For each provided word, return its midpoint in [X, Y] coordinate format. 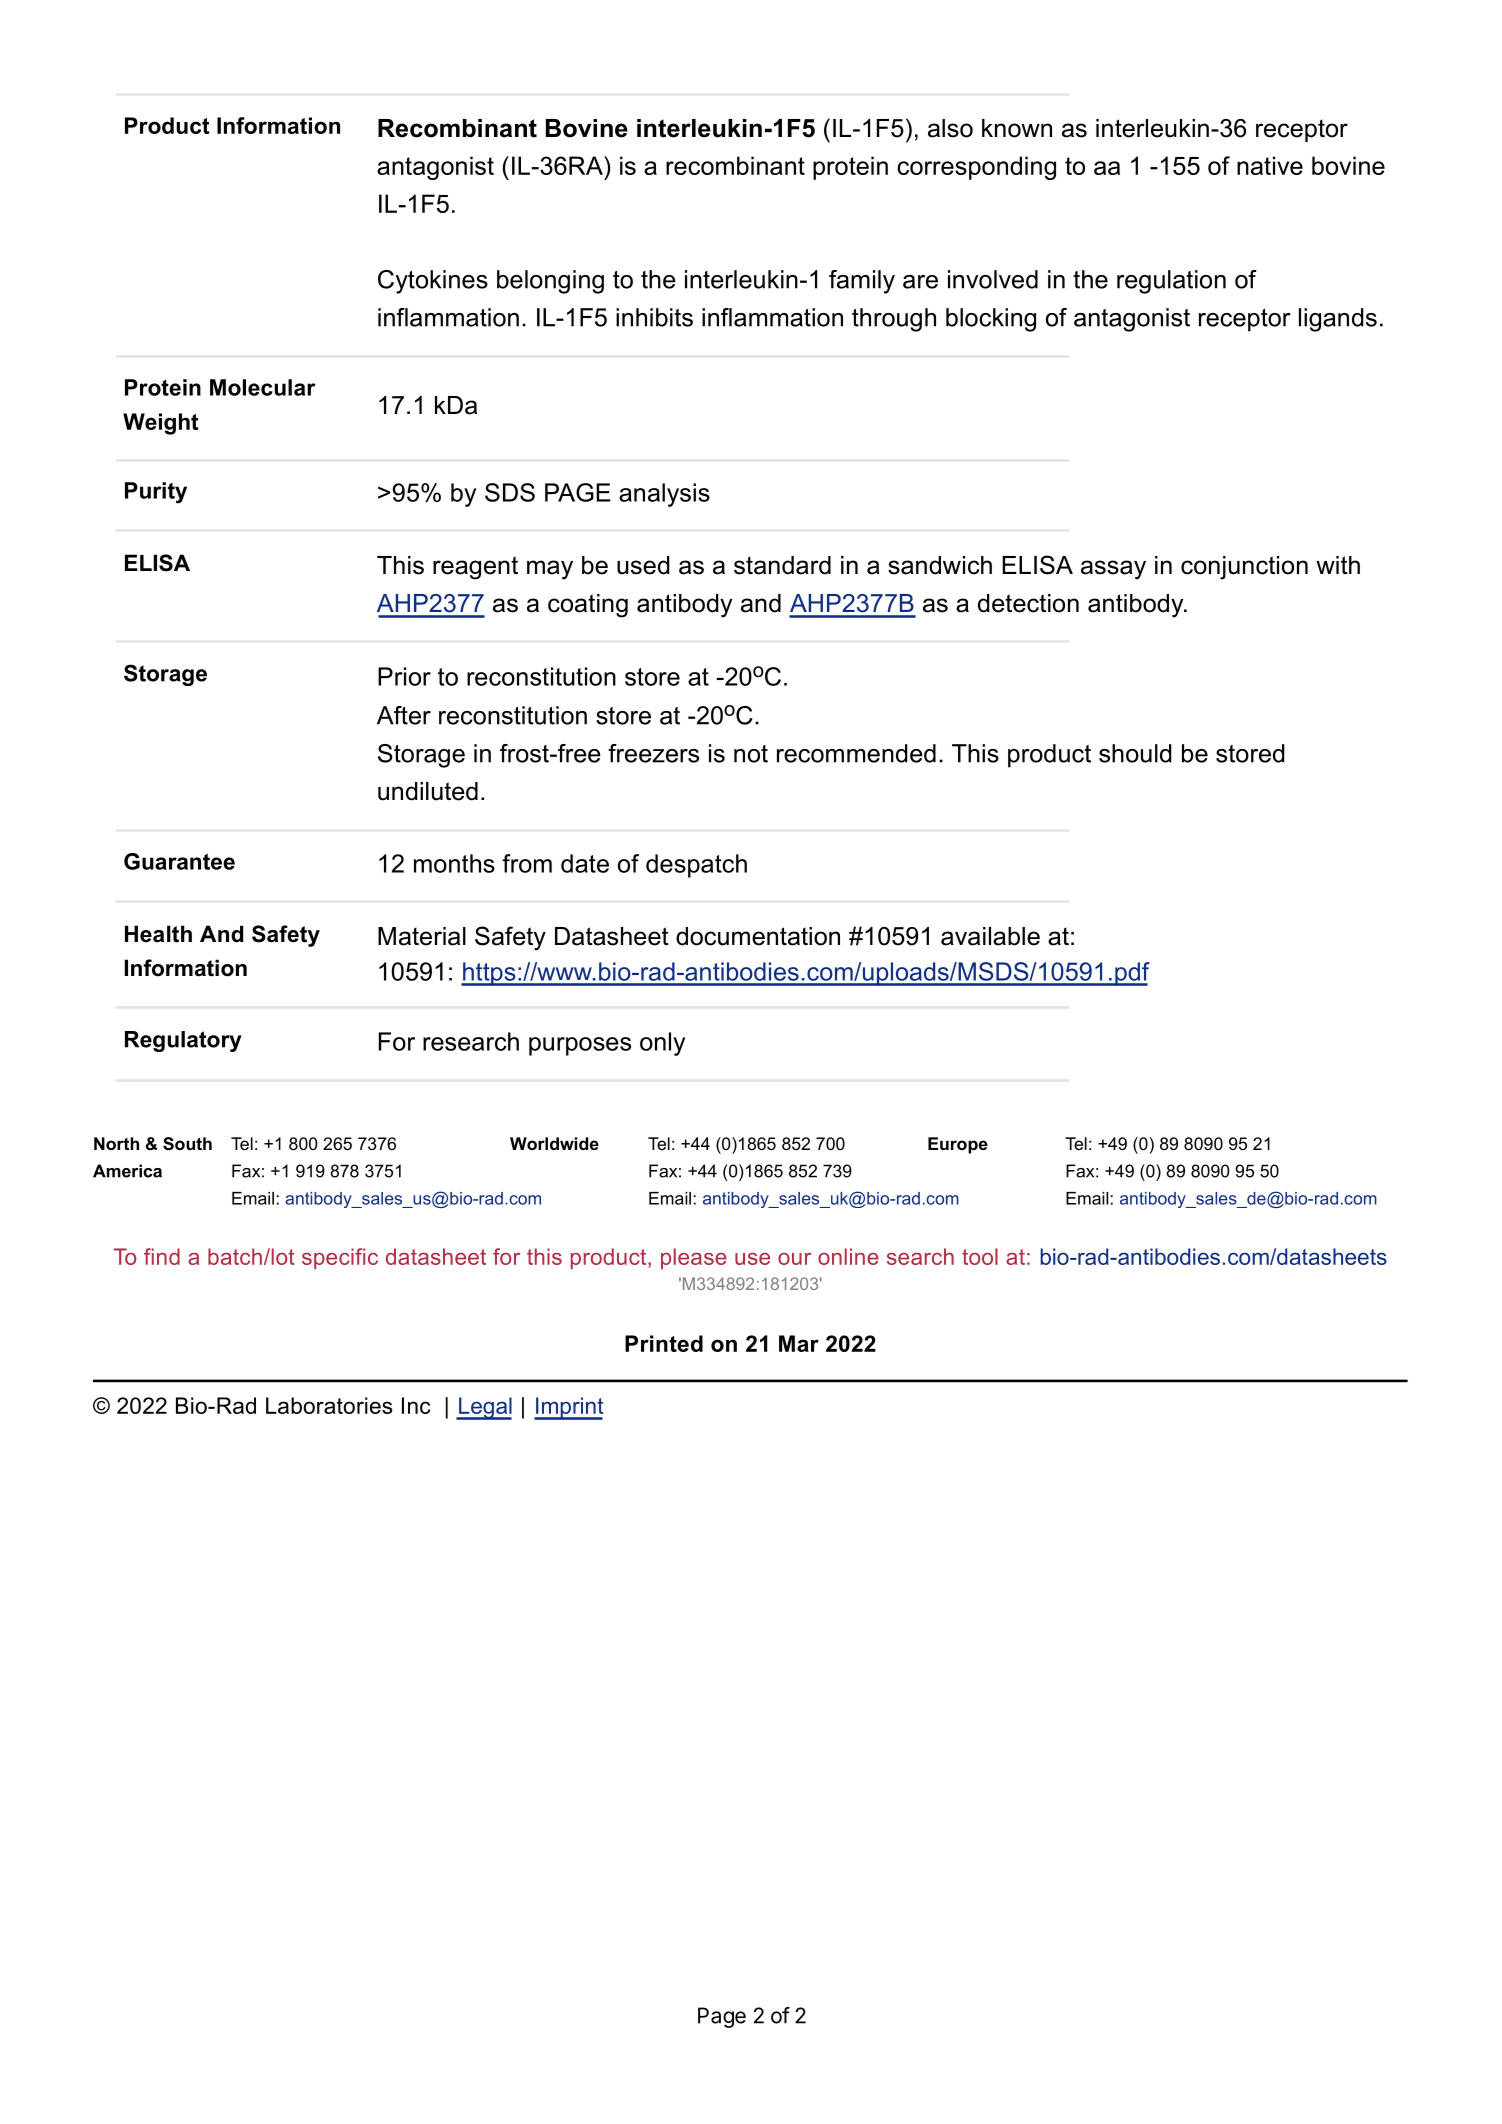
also [950, 128]
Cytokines [433, 282]
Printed [664, 1343]
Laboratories [329, 1405]
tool [980, 1256]
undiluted [428, 791]
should [1135, 753]
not [751, 754]
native [1270, 165]
